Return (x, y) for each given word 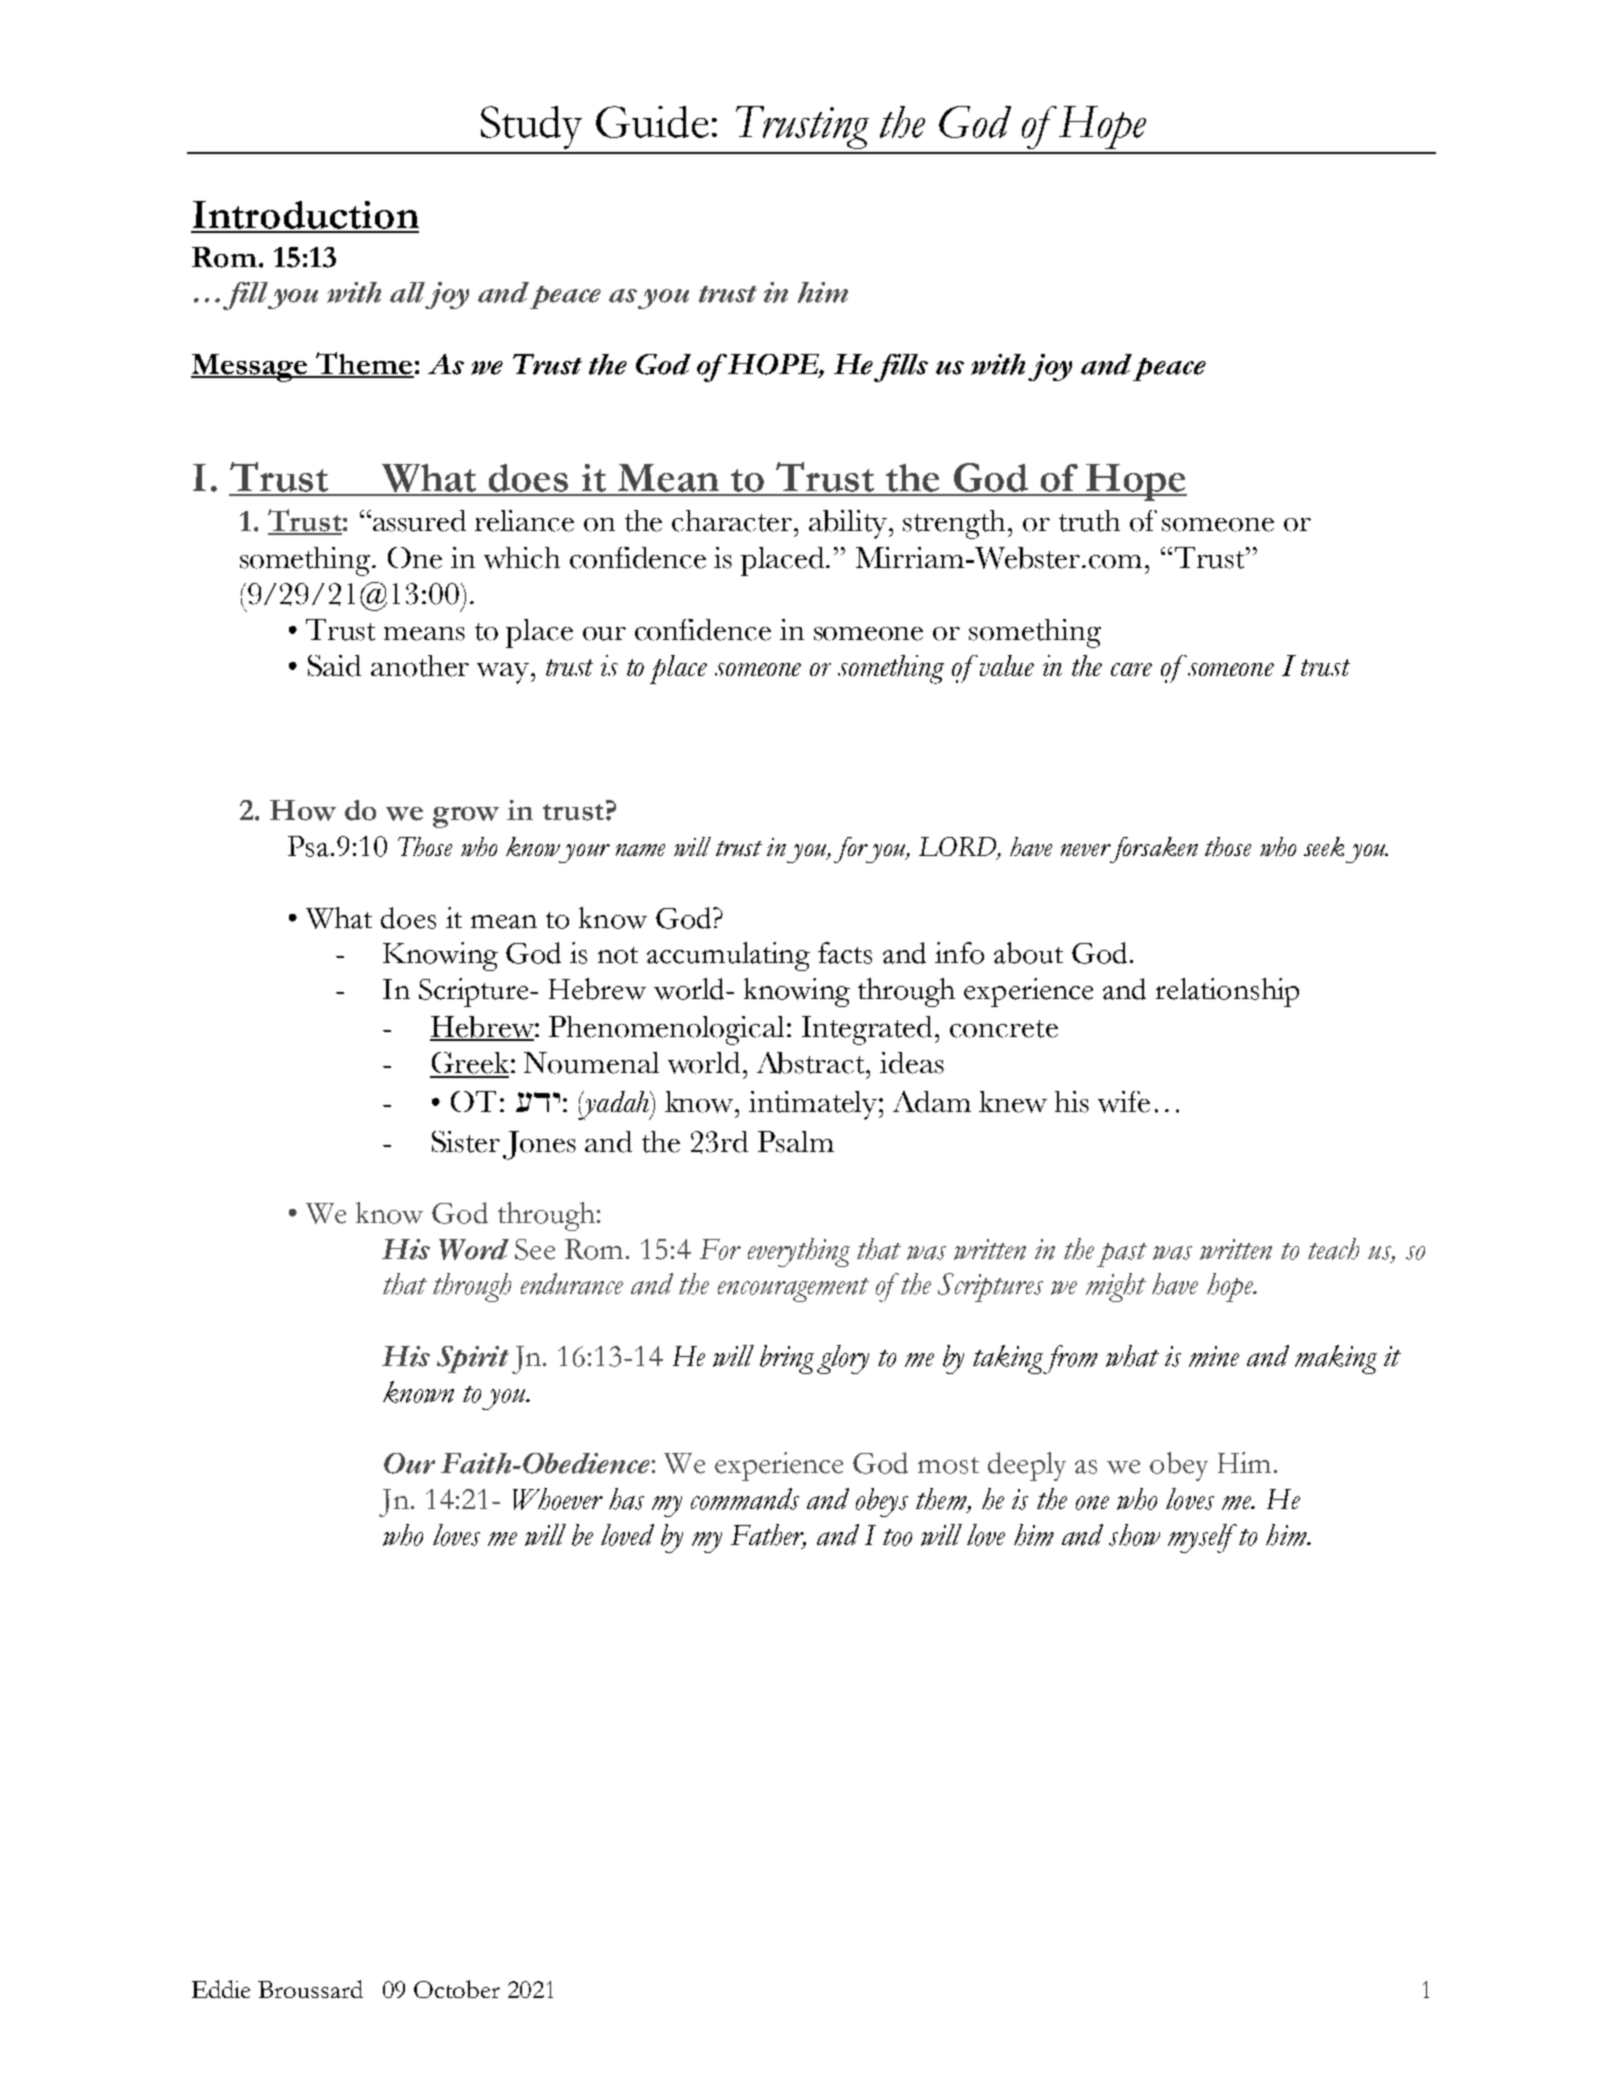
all (407, 292)
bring (787, 1359)
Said (334, 666)
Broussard (310, 1989)
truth (1089, 521)
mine (1214, 1356)
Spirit (473, 1359)
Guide (652, 122)
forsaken (1152, 850)
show (1134, 1535)
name (640, 850)
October (457, 1989)
